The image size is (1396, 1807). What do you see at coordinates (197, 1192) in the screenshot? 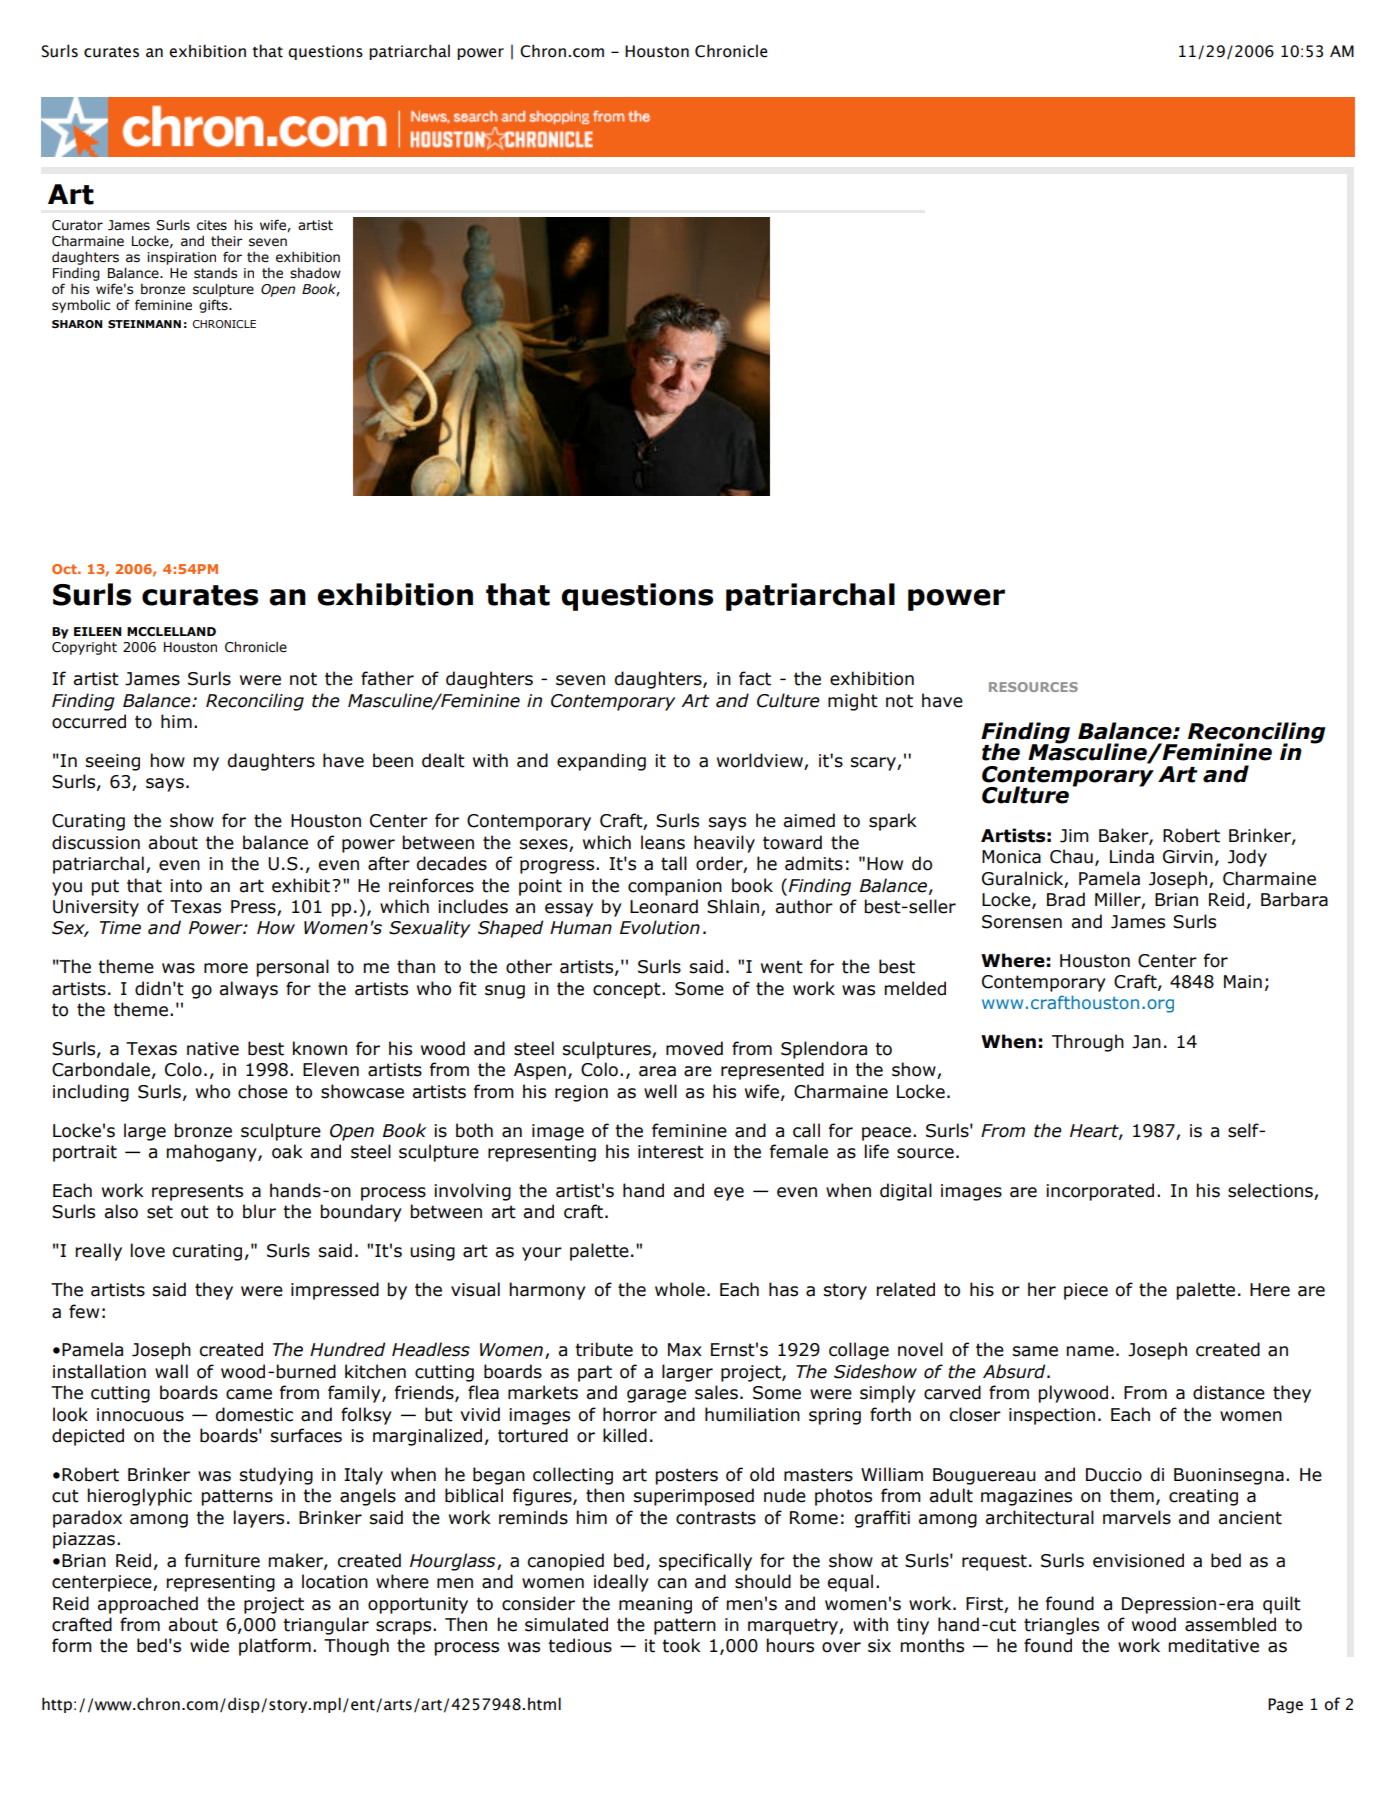
I see `represents` at bounding box center [197, 1192].
